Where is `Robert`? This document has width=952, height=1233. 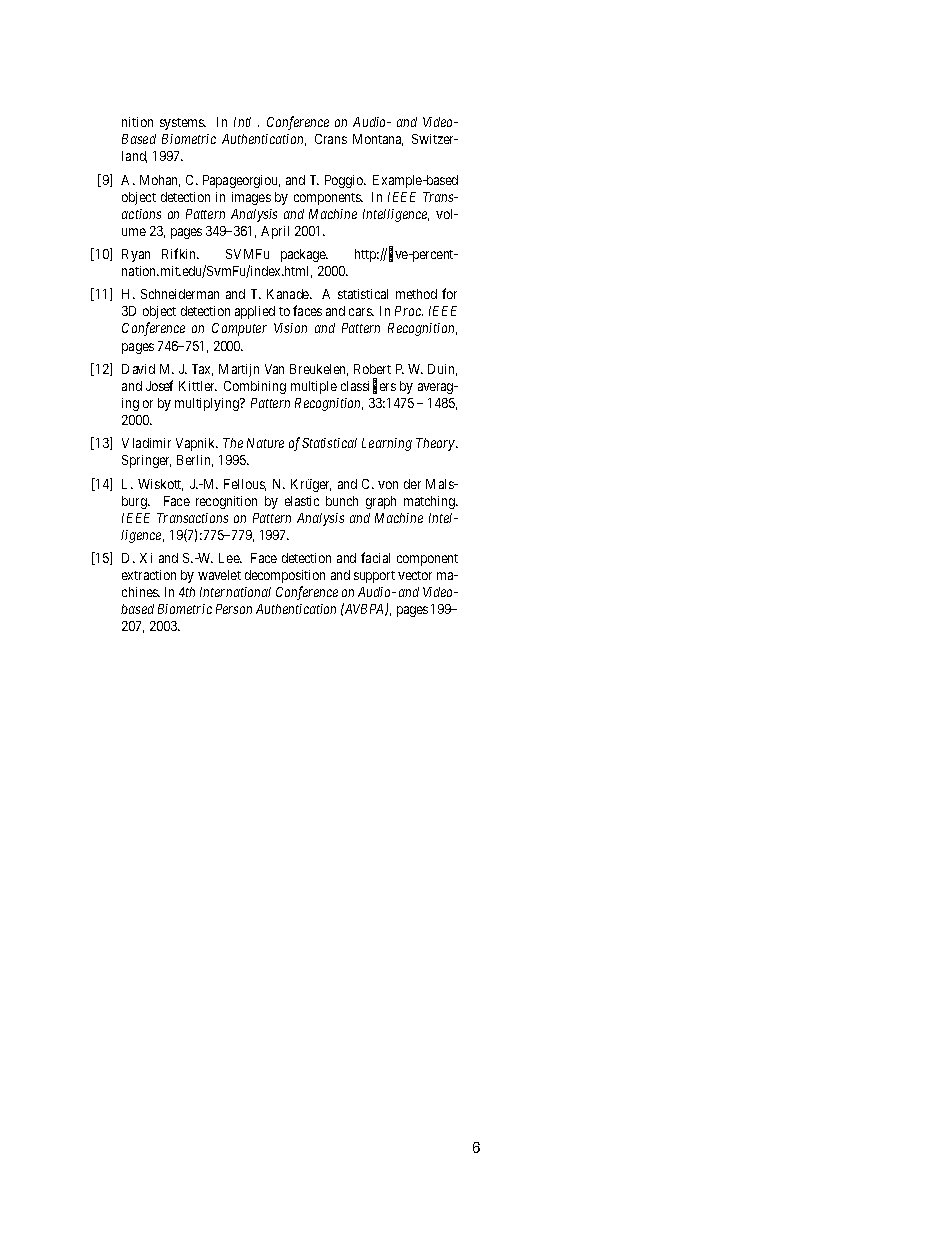
Robert is located at coordinates (372, 369).
